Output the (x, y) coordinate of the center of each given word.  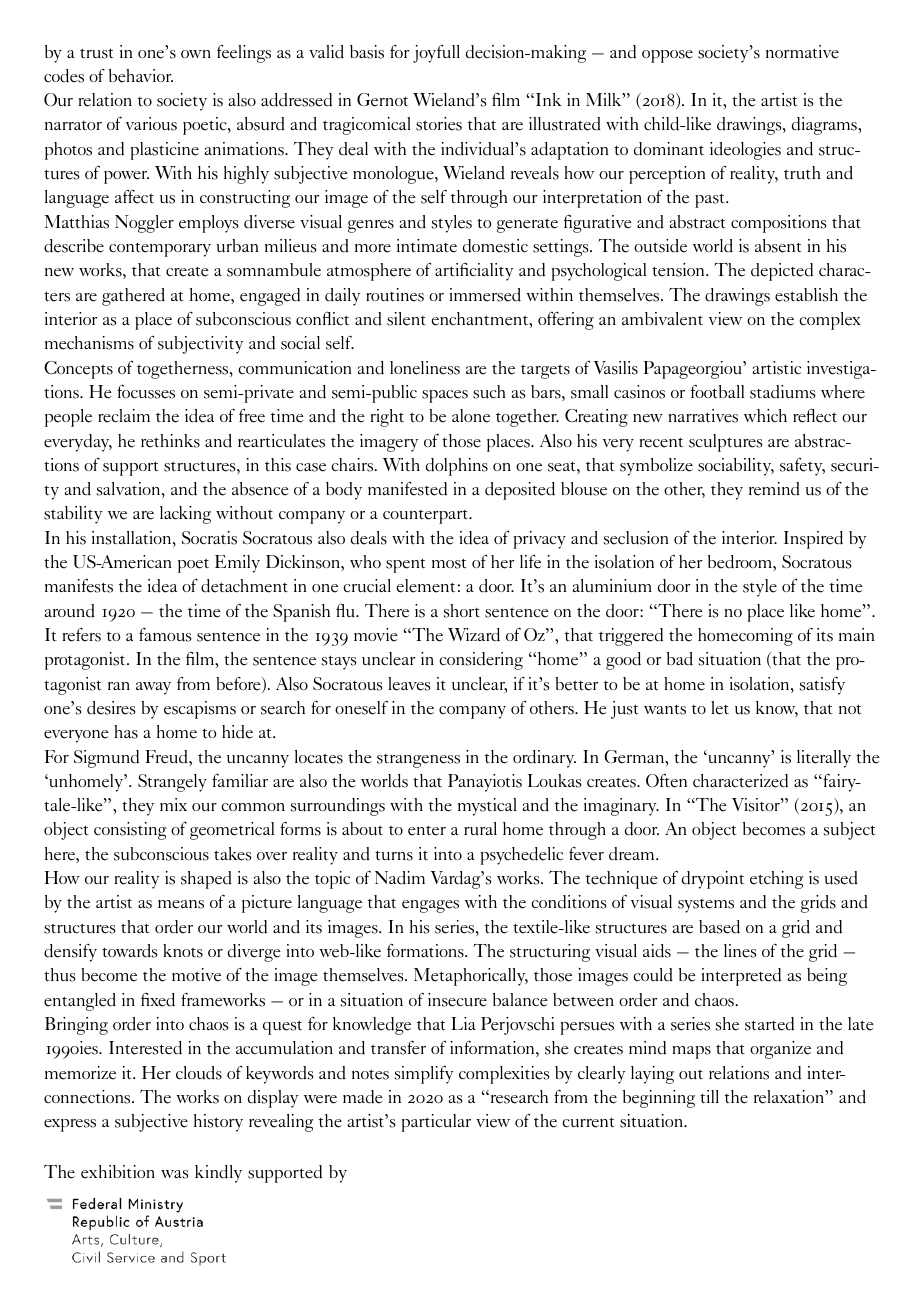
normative (802, 52)
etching (776, 880)
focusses (146, 391)
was (174, 1174)
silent (406, 319)
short (462, 611)
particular (436, 1123)
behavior (141, 76)
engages (430, 906)
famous (165, 635)
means (181, 904)
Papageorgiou (694, 370)
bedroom (741, 562)
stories (439, 124)
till (709, 1097)
